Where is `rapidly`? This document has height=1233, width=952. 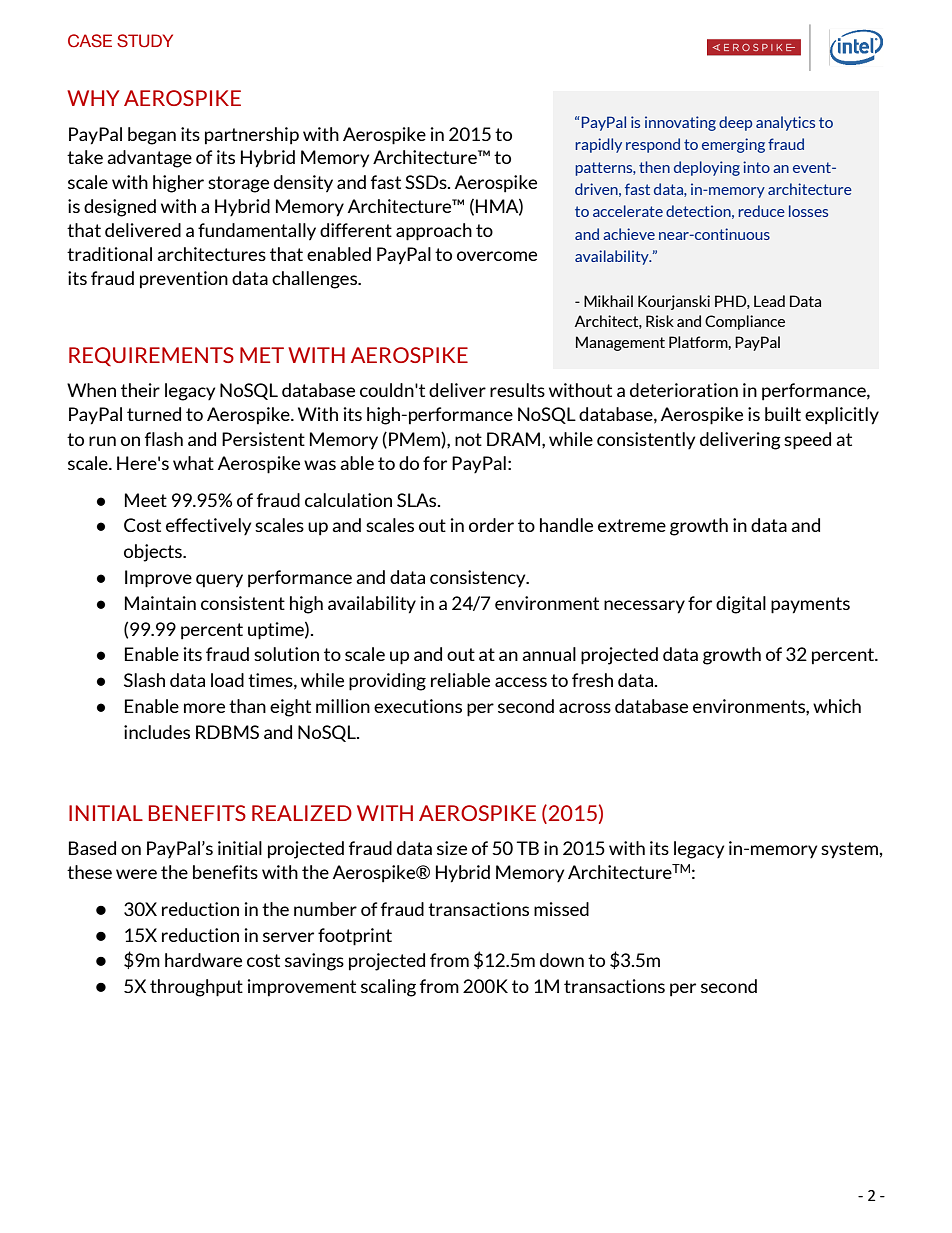
rapidly is located at coordinates (598, 145).
